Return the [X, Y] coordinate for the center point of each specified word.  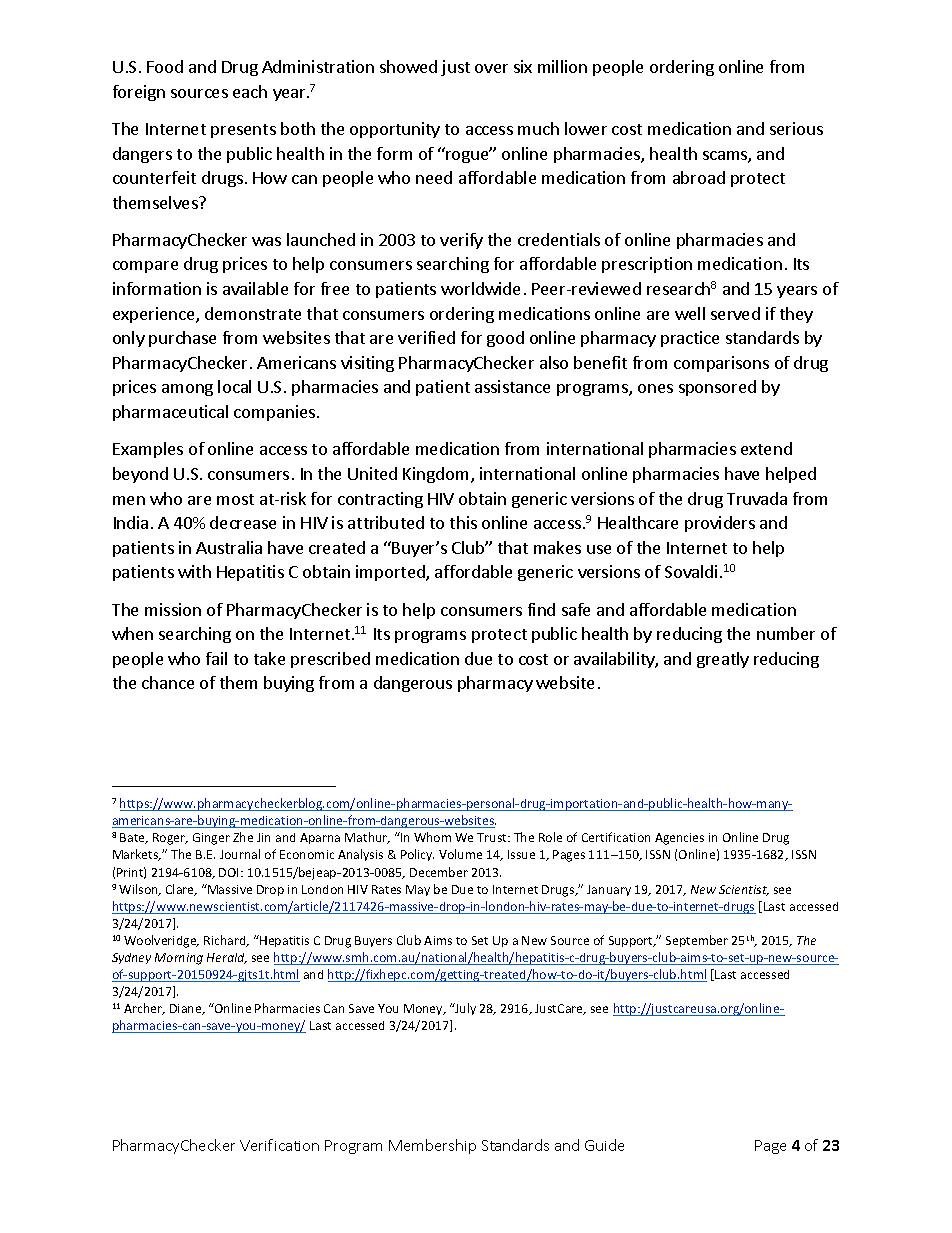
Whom [432, 837]
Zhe [243, 837]
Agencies [679, 839]
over [491, 68]
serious [796, 128]
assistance [512, 386]
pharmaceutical [170, 413]
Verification [279, 1145]
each [250, 91]
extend [766, 448]
